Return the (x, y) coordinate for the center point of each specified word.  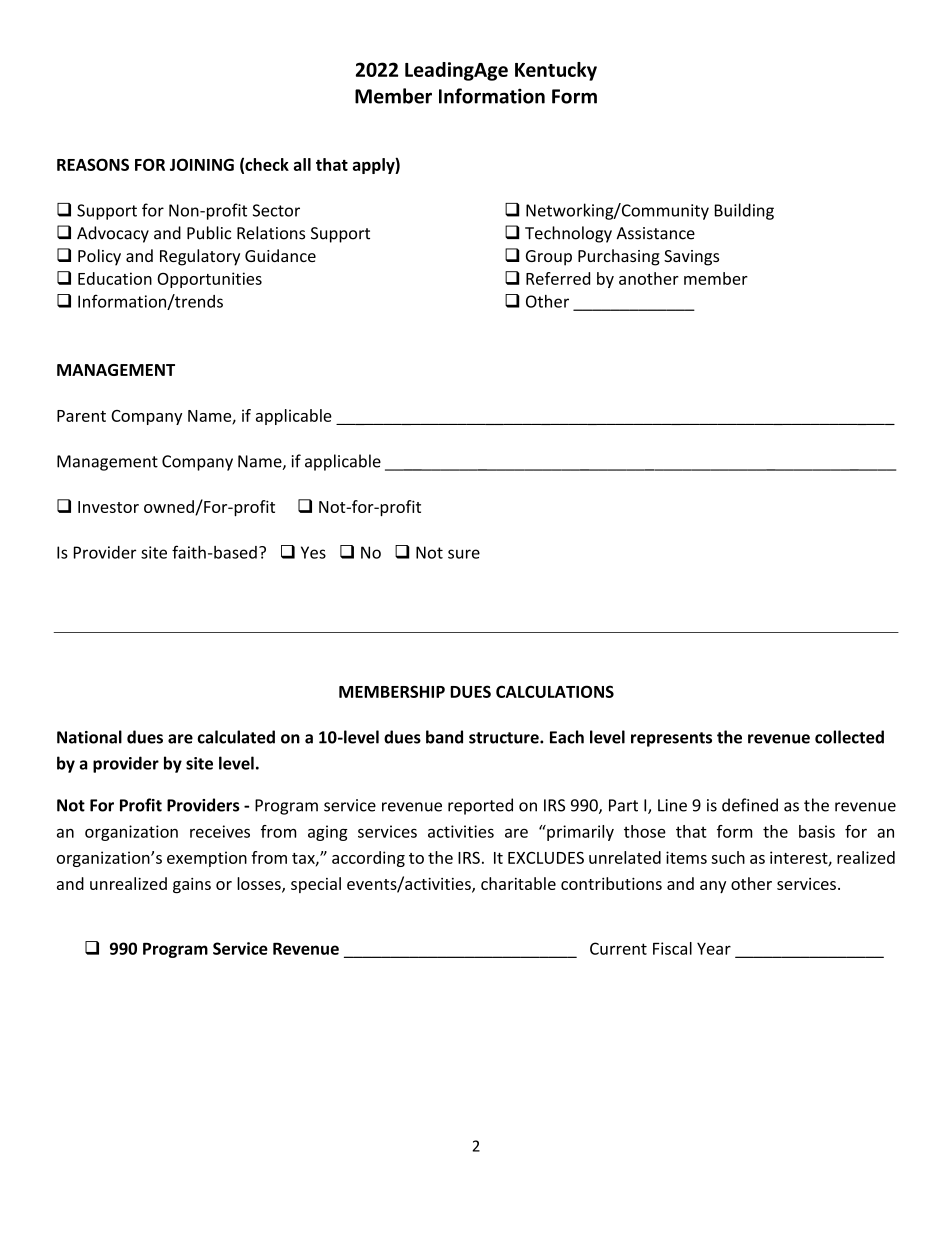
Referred (558, 278)
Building (744, 211)
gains (192, 886)
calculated (236, 737)
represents (671, 739)
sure (464, 554)
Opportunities (209, 280)
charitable (518, 883)
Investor (108, 507)
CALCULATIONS (555, 691)
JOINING (202, 164)
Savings (691, 258)
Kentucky (556, 71)
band (444, 737)
